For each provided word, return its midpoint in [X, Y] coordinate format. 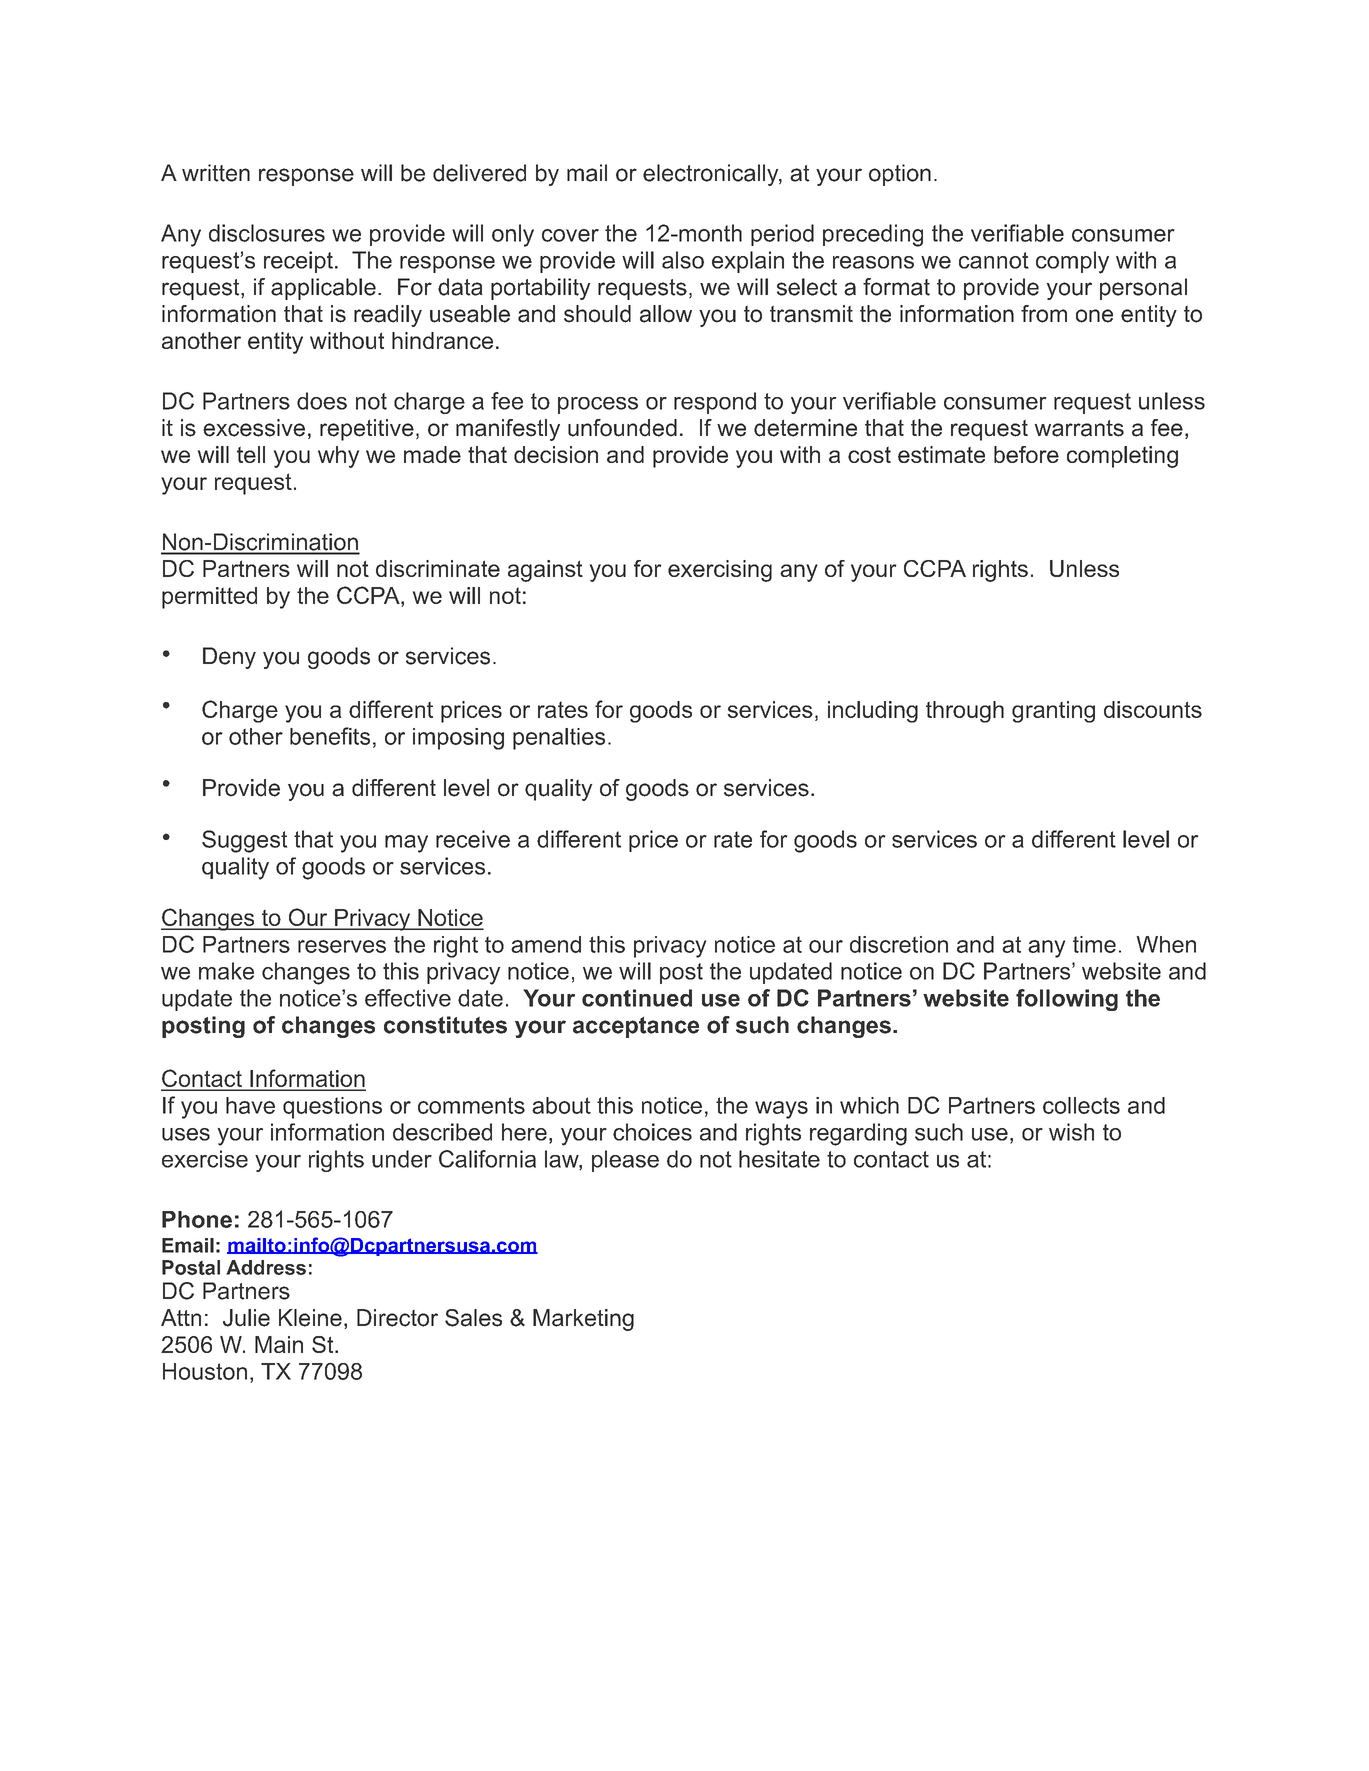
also [683, 260]
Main [279, 1344]
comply [1072, 262]
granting [1053, 712]
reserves [342, 946]
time [1094, 944]
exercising [720, 571]
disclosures [267, 233]
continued [637, 998]
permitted [209, 598]
